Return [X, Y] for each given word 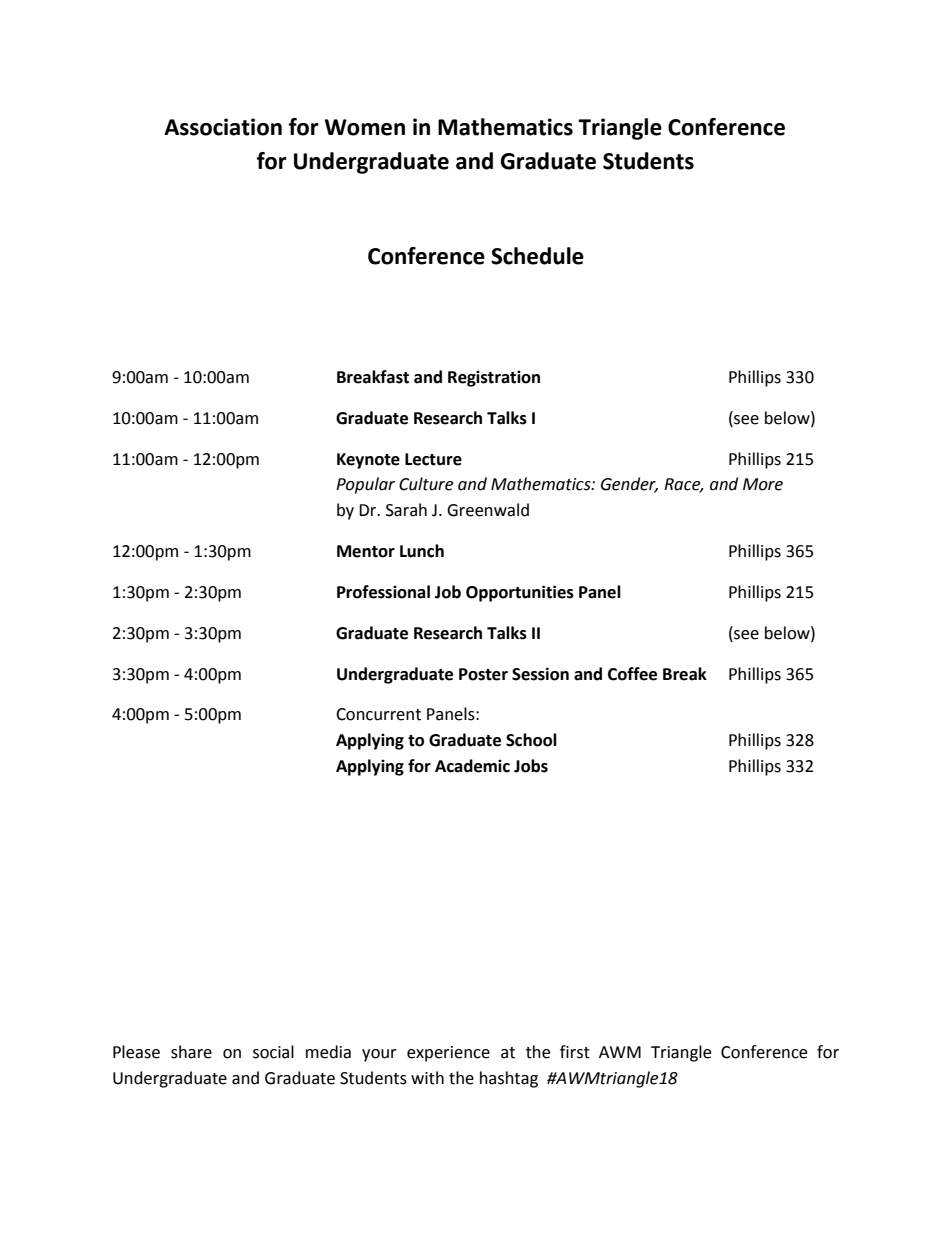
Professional [383, 592]
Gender [629, 485]
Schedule [537, 256]
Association [223, 127]
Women [365, 127]
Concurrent [378, 714]
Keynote [368, 461]
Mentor [366, 551]
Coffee [632, 674]
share [191, 1052]
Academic [472, 766]
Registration [494, 378]
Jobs [531, 766]
